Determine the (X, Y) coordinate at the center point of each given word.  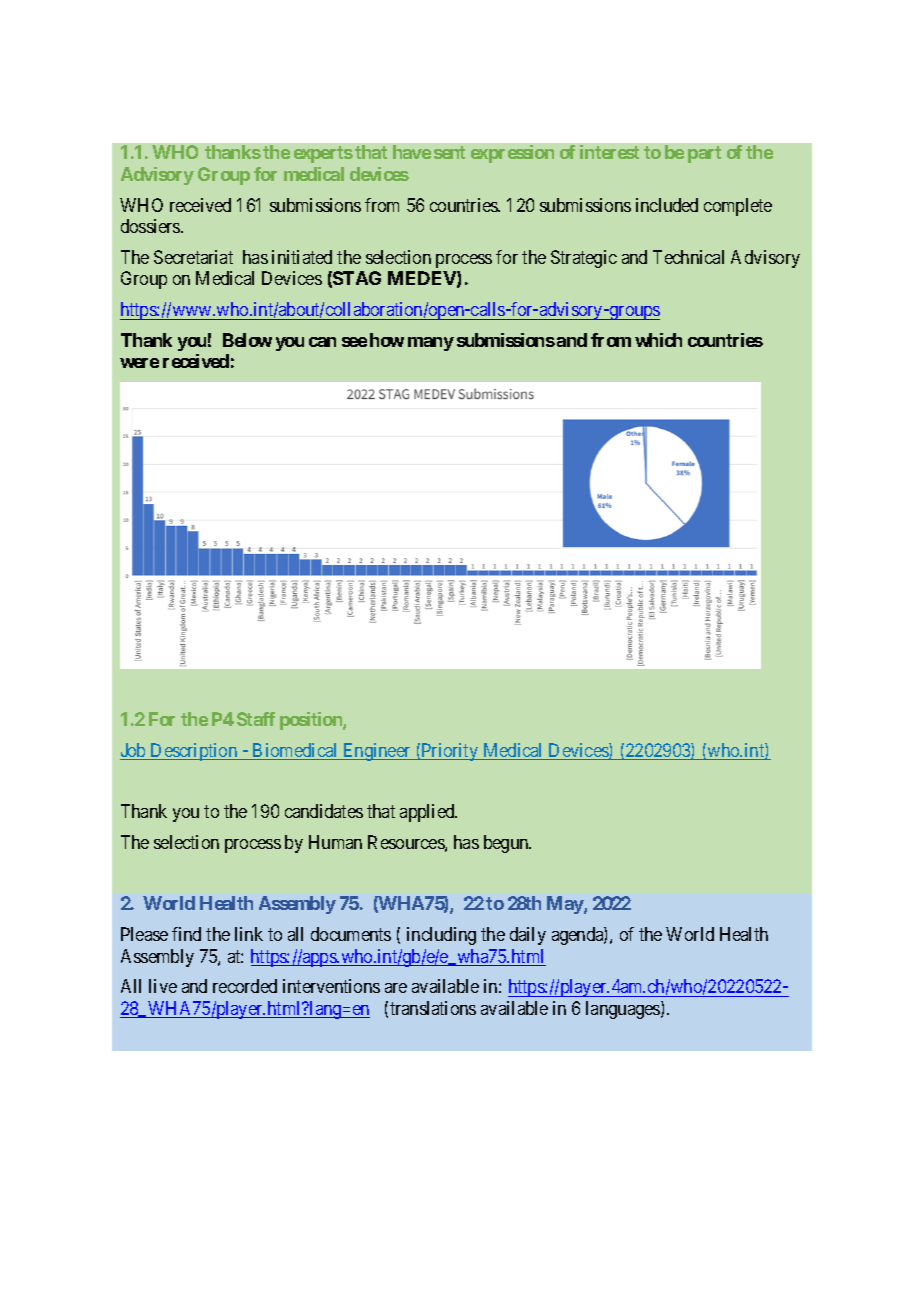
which (658, 340)
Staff (256, 719)
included (667, 205)
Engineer (377, 752)
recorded (245, 986)
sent (449, 152)
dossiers (151, 226)
